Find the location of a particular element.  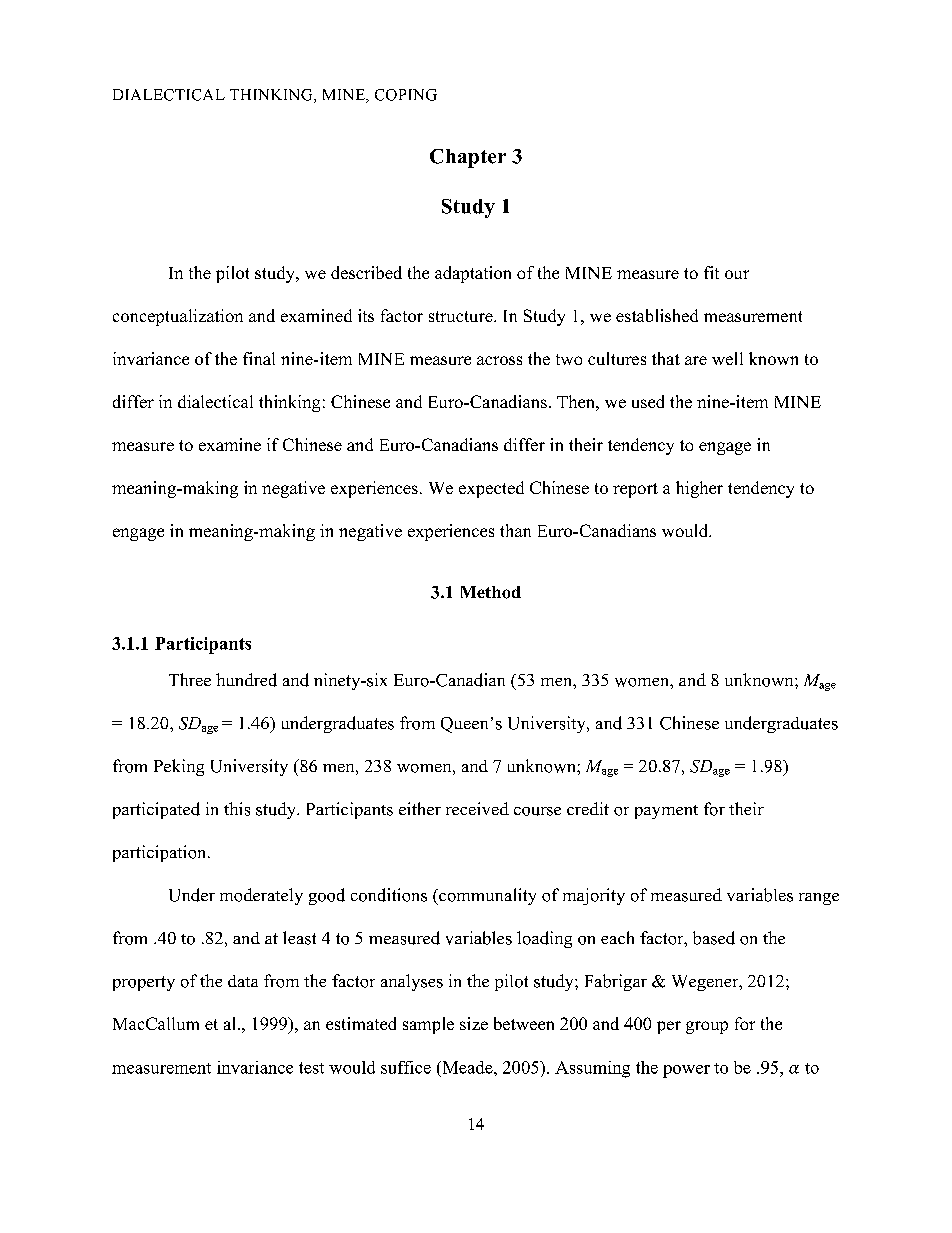

data is located at coordinates (243, 981).
